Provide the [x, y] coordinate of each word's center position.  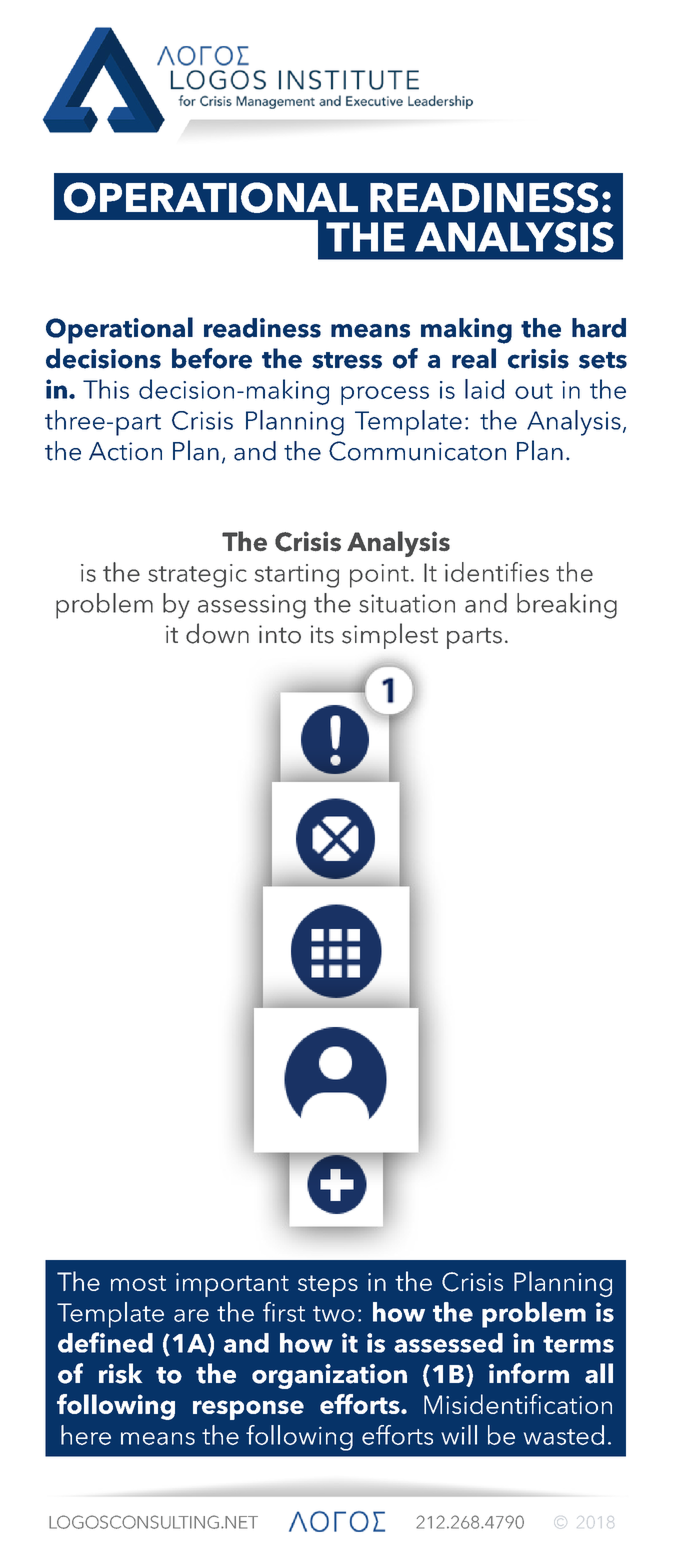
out [534, 391]
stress [347, 360]
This [106, 389]
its [322, 634]
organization [329, 1376]
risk [121, 1373]
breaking [567, 606]
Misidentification [518, 1404]
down [217, 633]
